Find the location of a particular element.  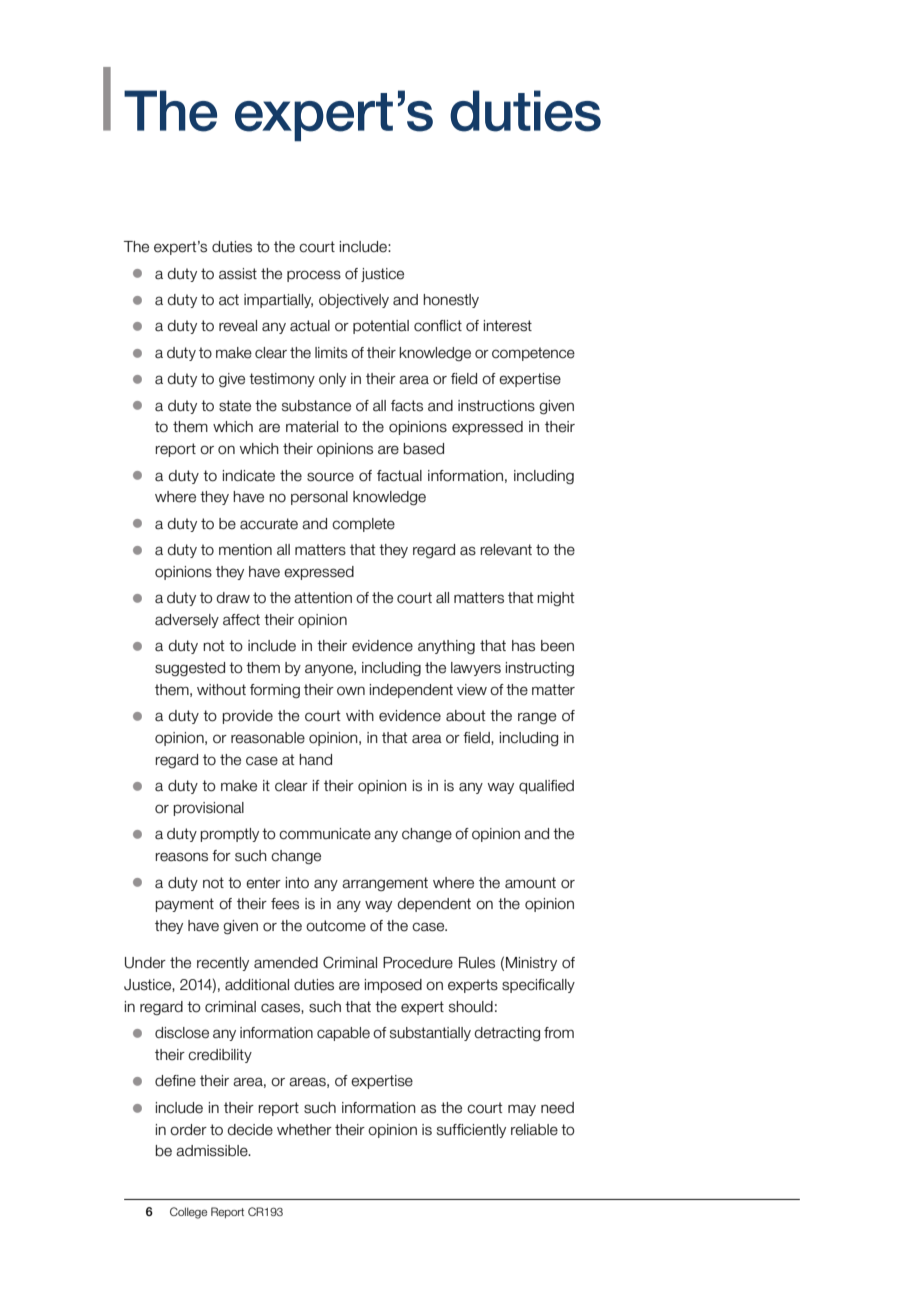

relevant is located at coordinates (506, 550).
